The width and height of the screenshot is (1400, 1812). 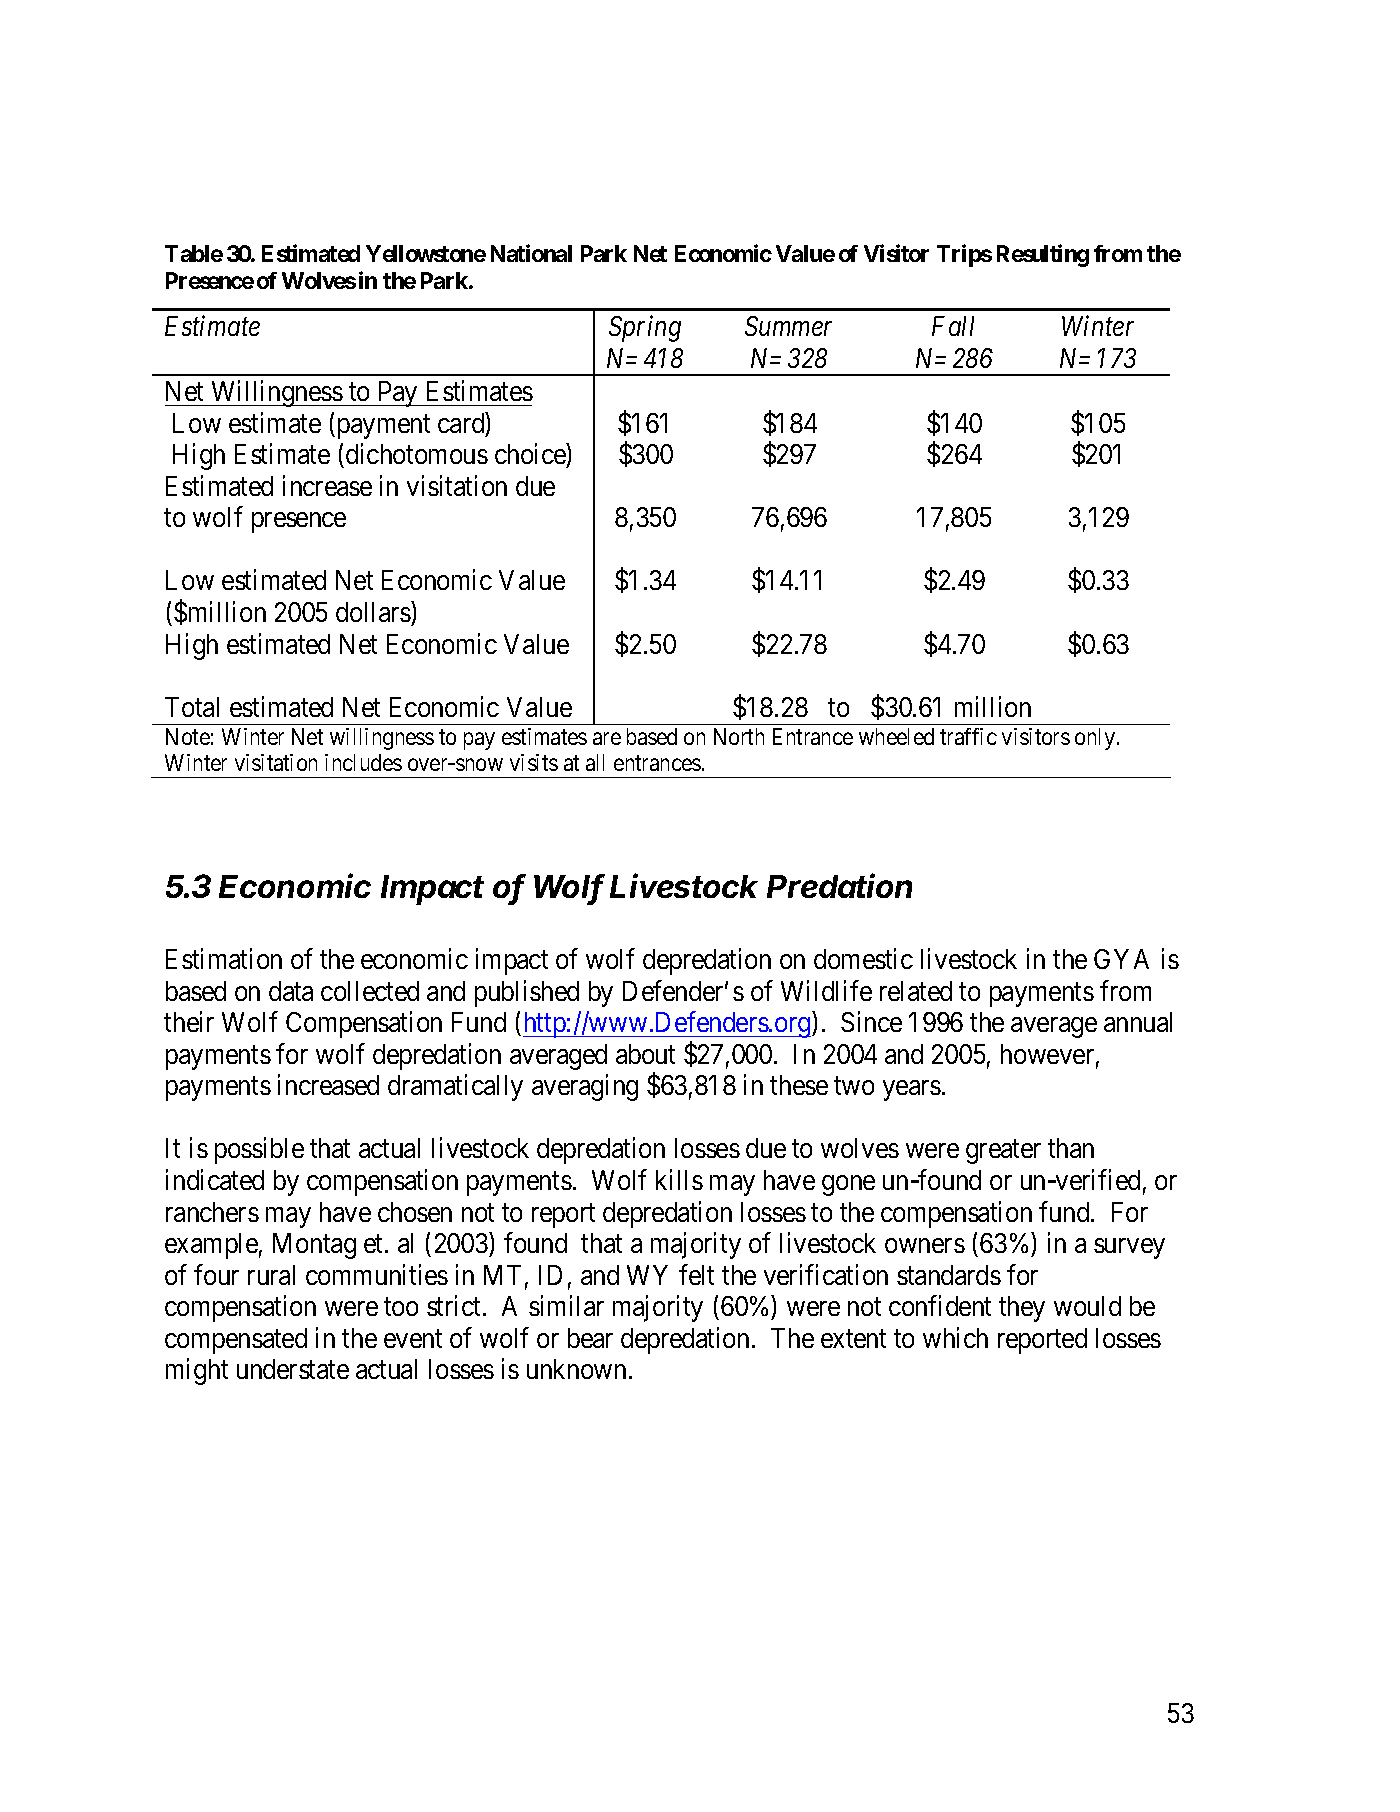 I want to click on possible, so click(x=259, y=1151).
